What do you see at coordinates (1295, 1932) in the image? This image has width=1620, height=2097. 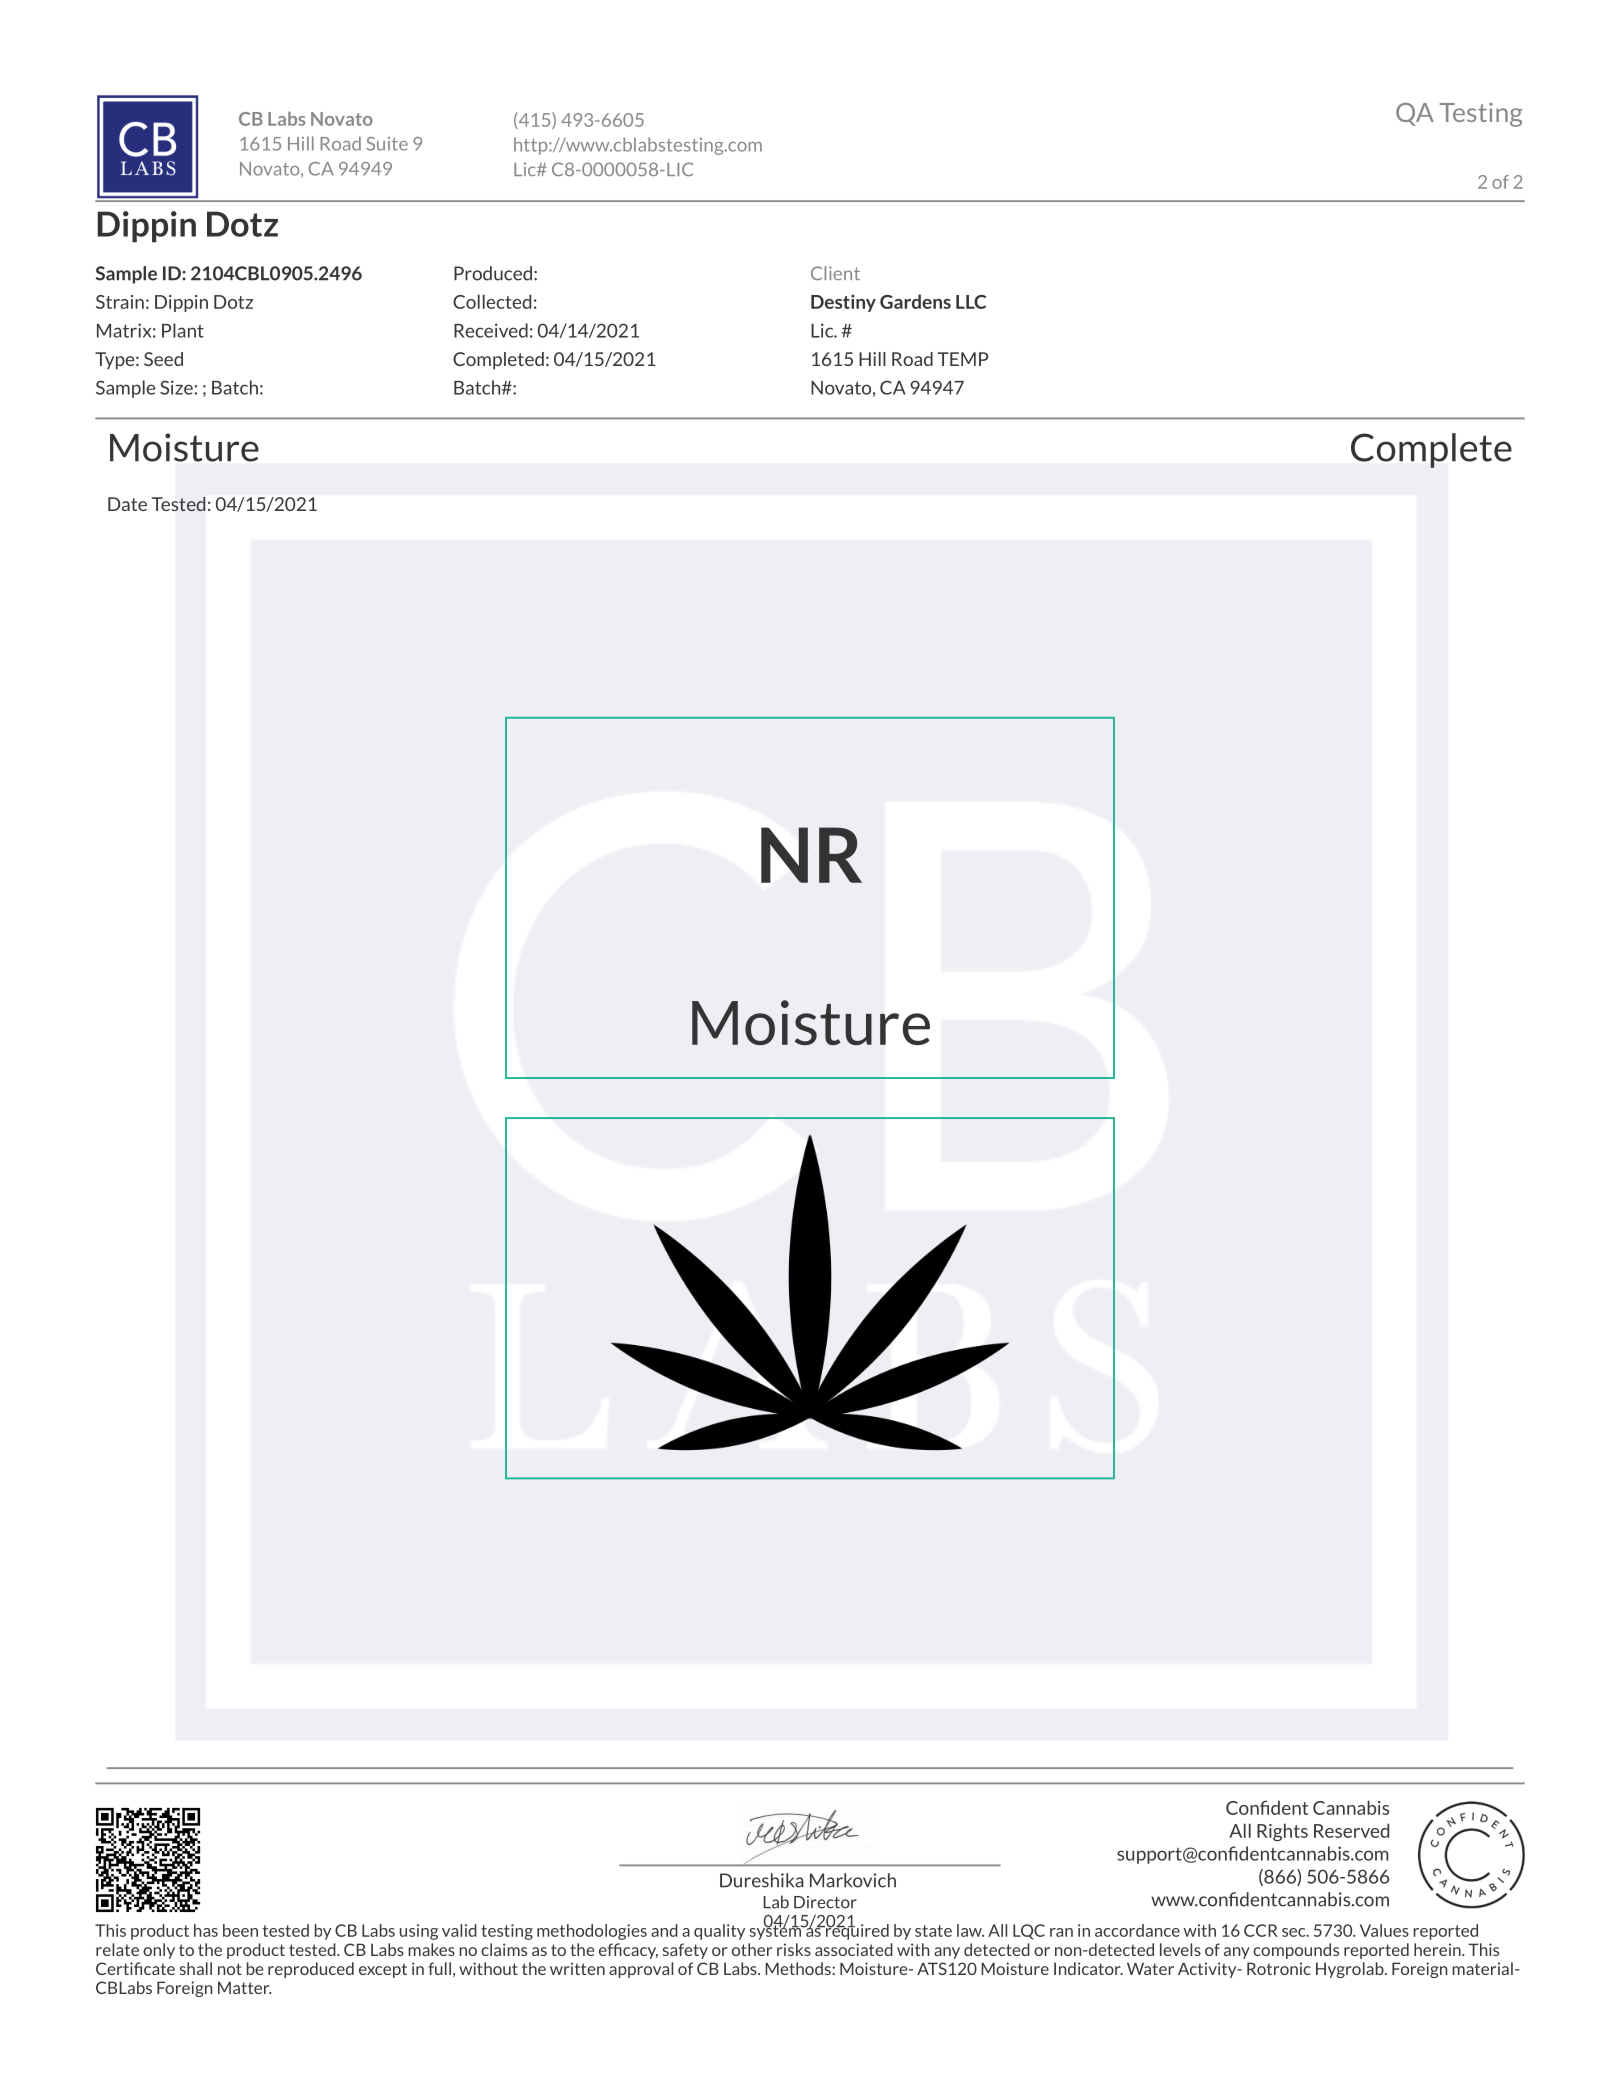 I see `sec` at bounding box center [1295, 1932].
